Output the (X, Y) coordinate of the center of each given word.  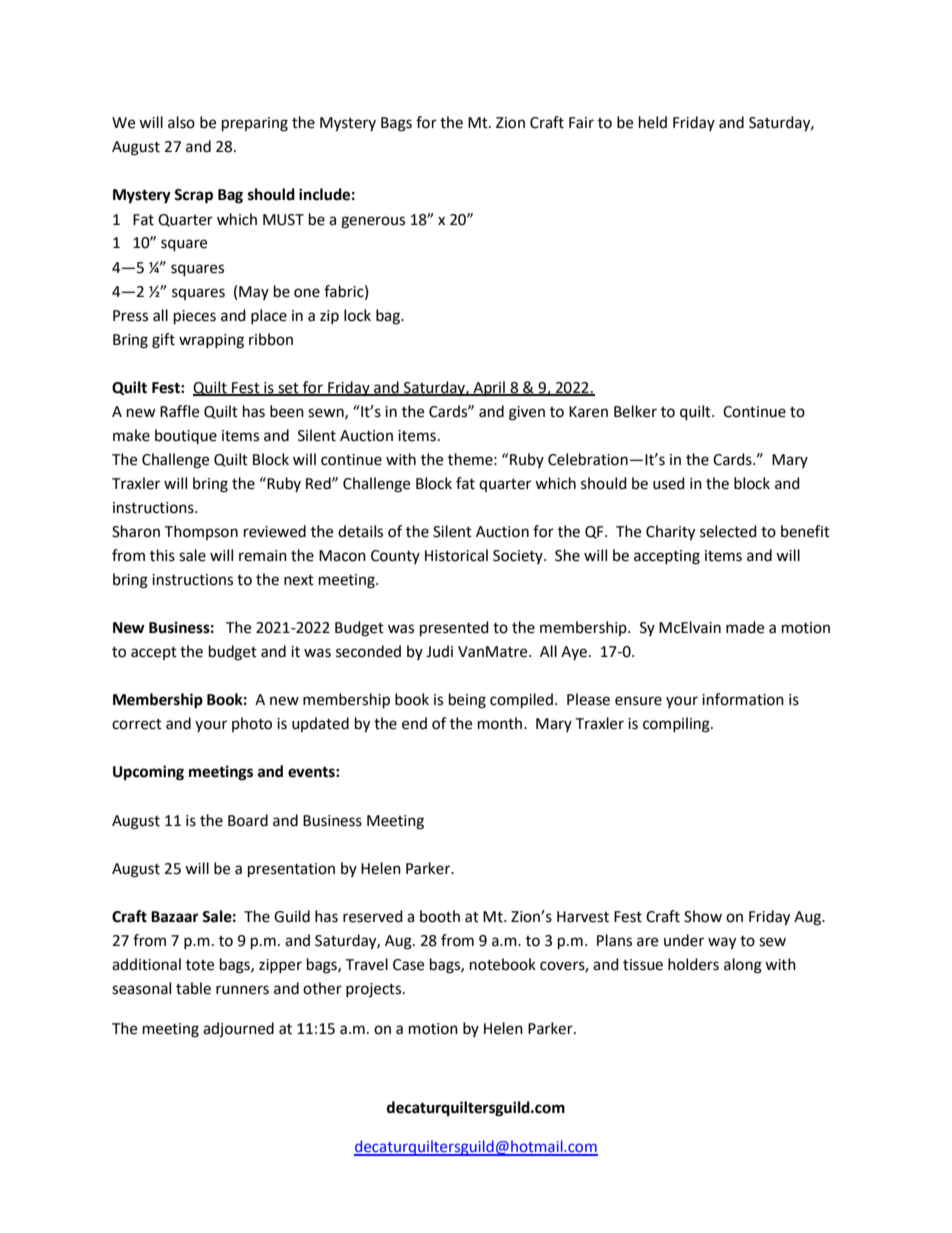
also (181, 122)
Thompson (201, 532)
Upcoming (148, 773)
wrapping (211, 341)
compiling (677, 725)
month (501, 723)
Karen (588, 412)
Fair (581, 123)
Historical (456, 555)
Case (408, 965)
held (653, 122)
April (489, 388)
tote (200, 965)
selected (728, 531)
